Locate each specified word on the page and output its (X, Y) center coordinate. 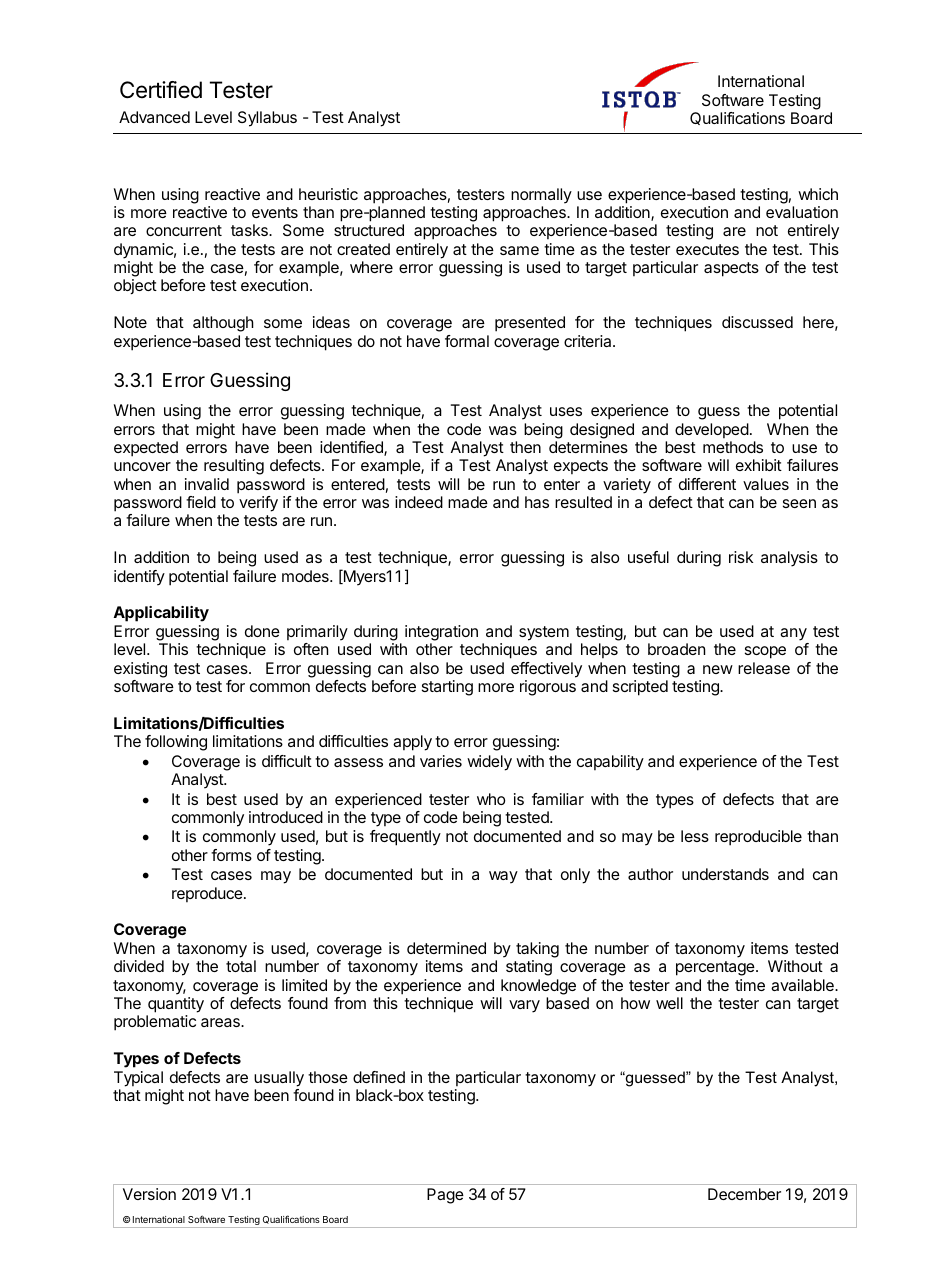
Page (445, 1196)
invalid (207, 484)
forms (231, 855)
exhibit (759, 465)
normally (541, 196)
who (491, 799)
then (525, 447)
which (818, 194)
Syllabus (267, 119)
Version (149, 1194)
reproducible (758, 838)
